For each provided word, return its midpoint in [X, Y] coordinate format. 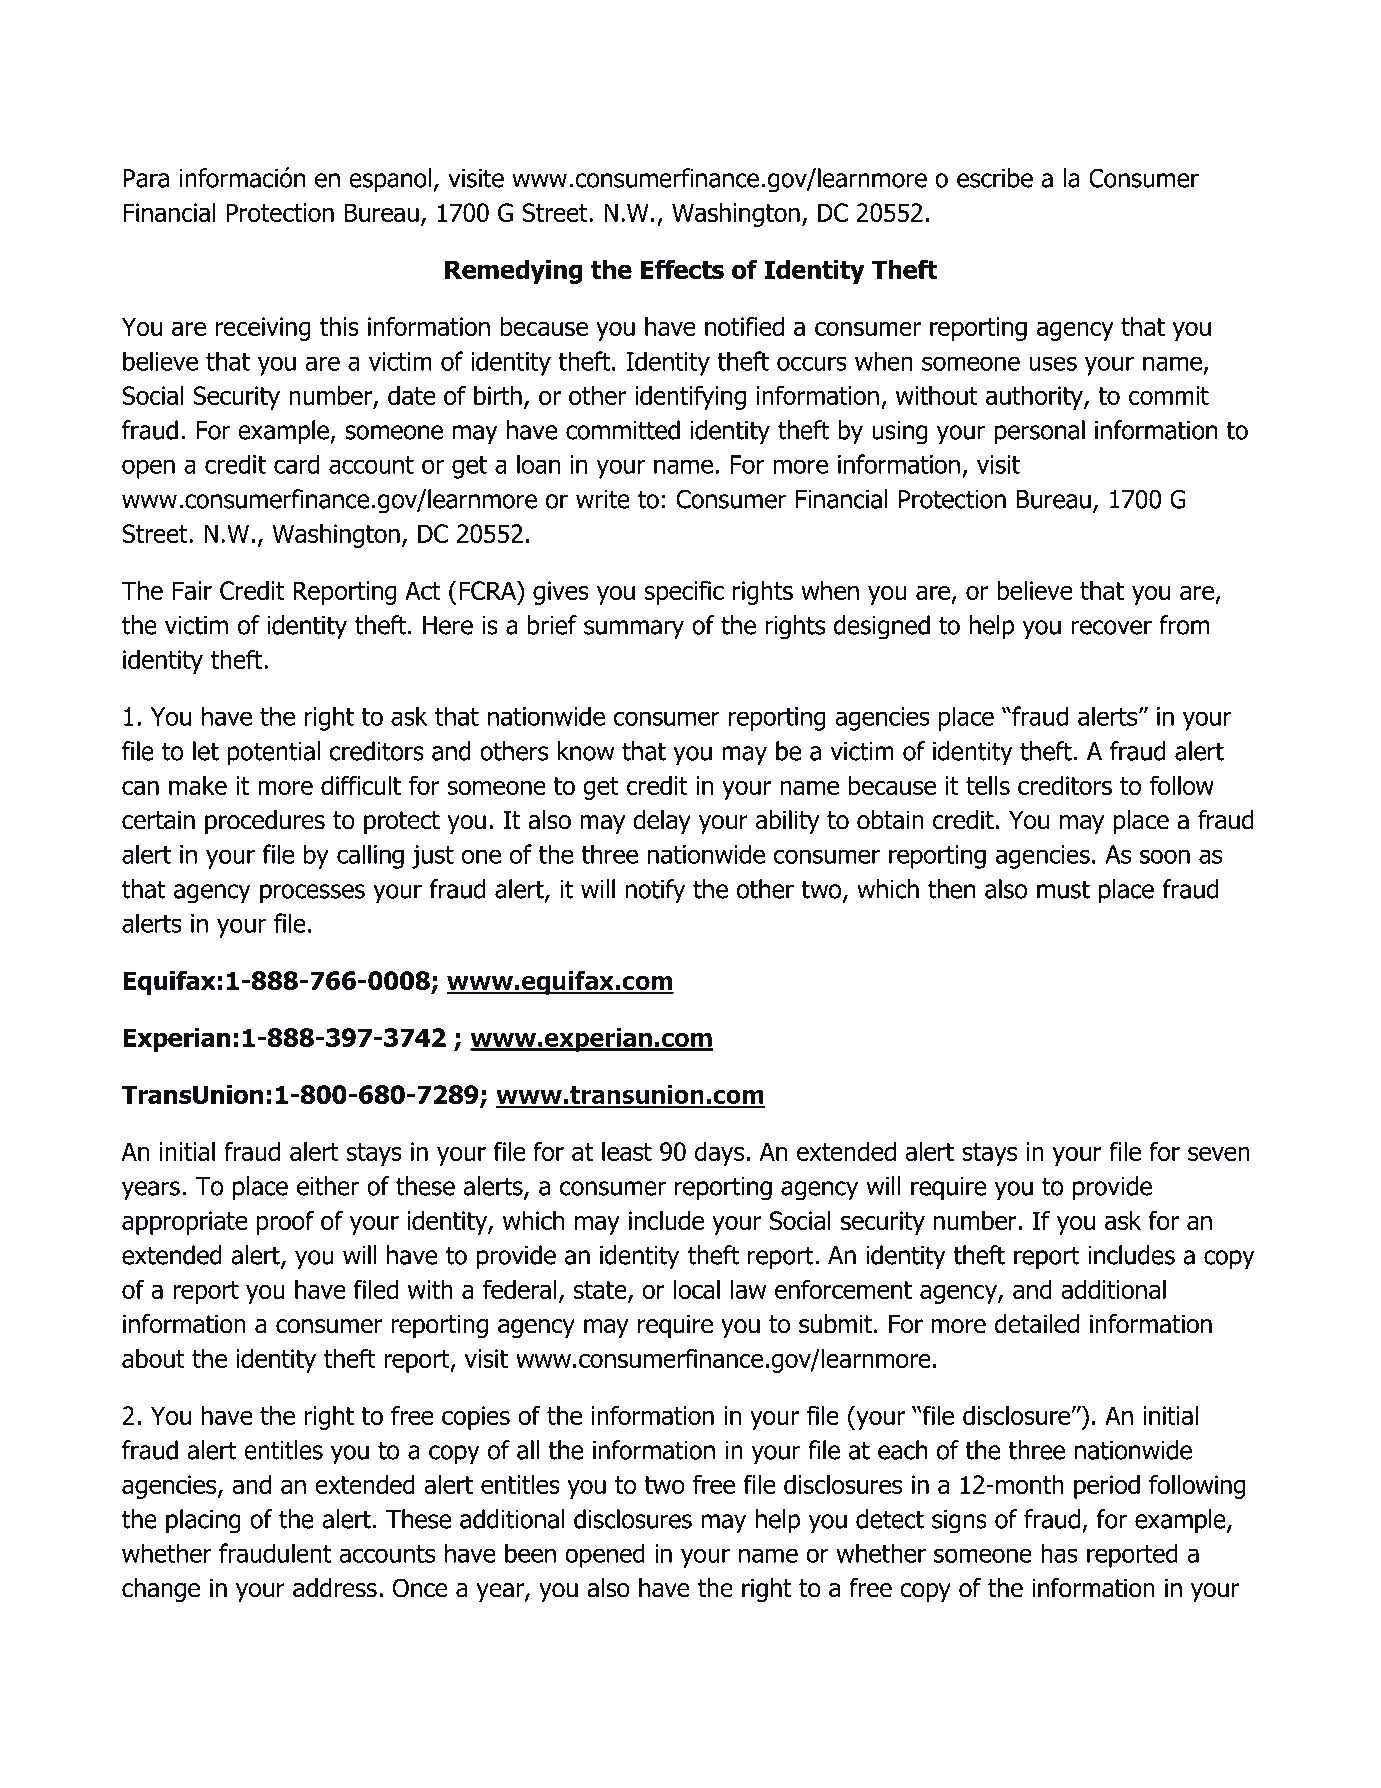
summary [634, 630]
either [328, 1186]
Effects [682, 269]
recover [1112, 627]
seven [1219, 1153]
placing [203, 1521]
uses [1053, 363]
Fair [192, 590]
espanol [390, 180]
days [719, 1154]
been [530, 1553]
